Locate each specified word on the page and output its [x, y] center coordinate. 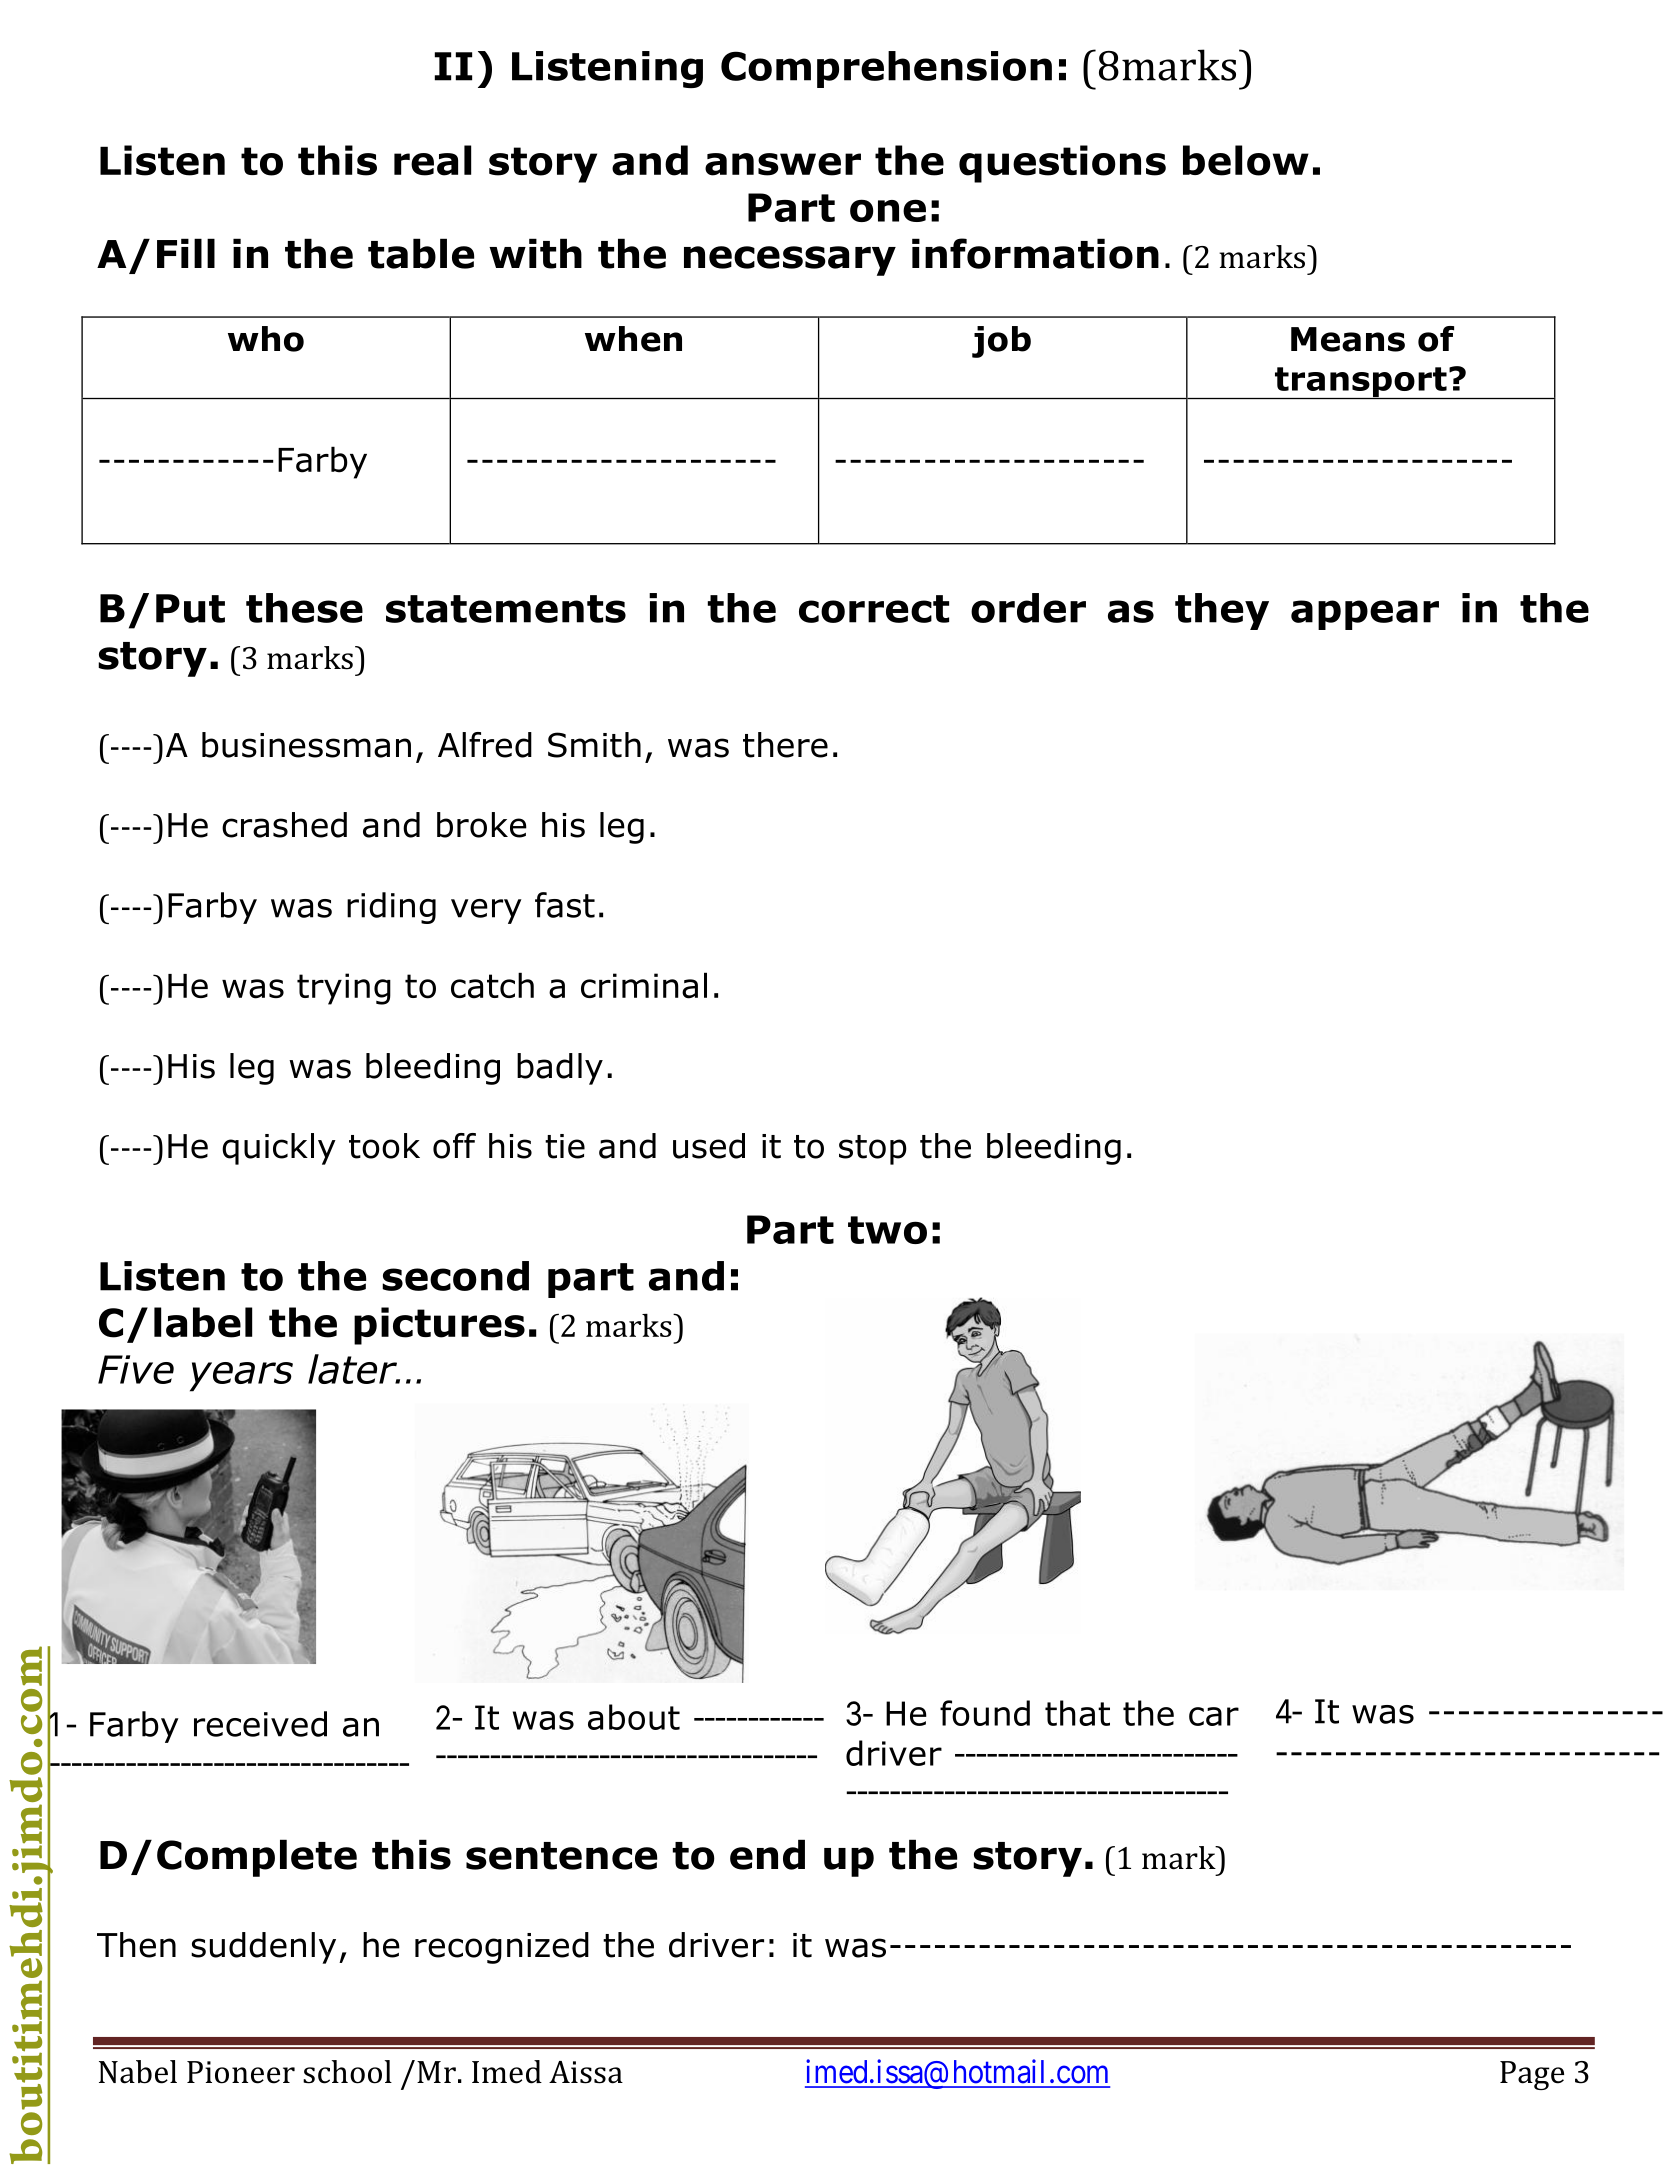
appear [1365, 615]
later [354, 1369]
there [785, 745]
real [432, 160]
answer [783, 164]
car [1214, 1716]
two [887, 1230]
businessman [306, 745]
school [347, 2072]
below [1246, 160]
